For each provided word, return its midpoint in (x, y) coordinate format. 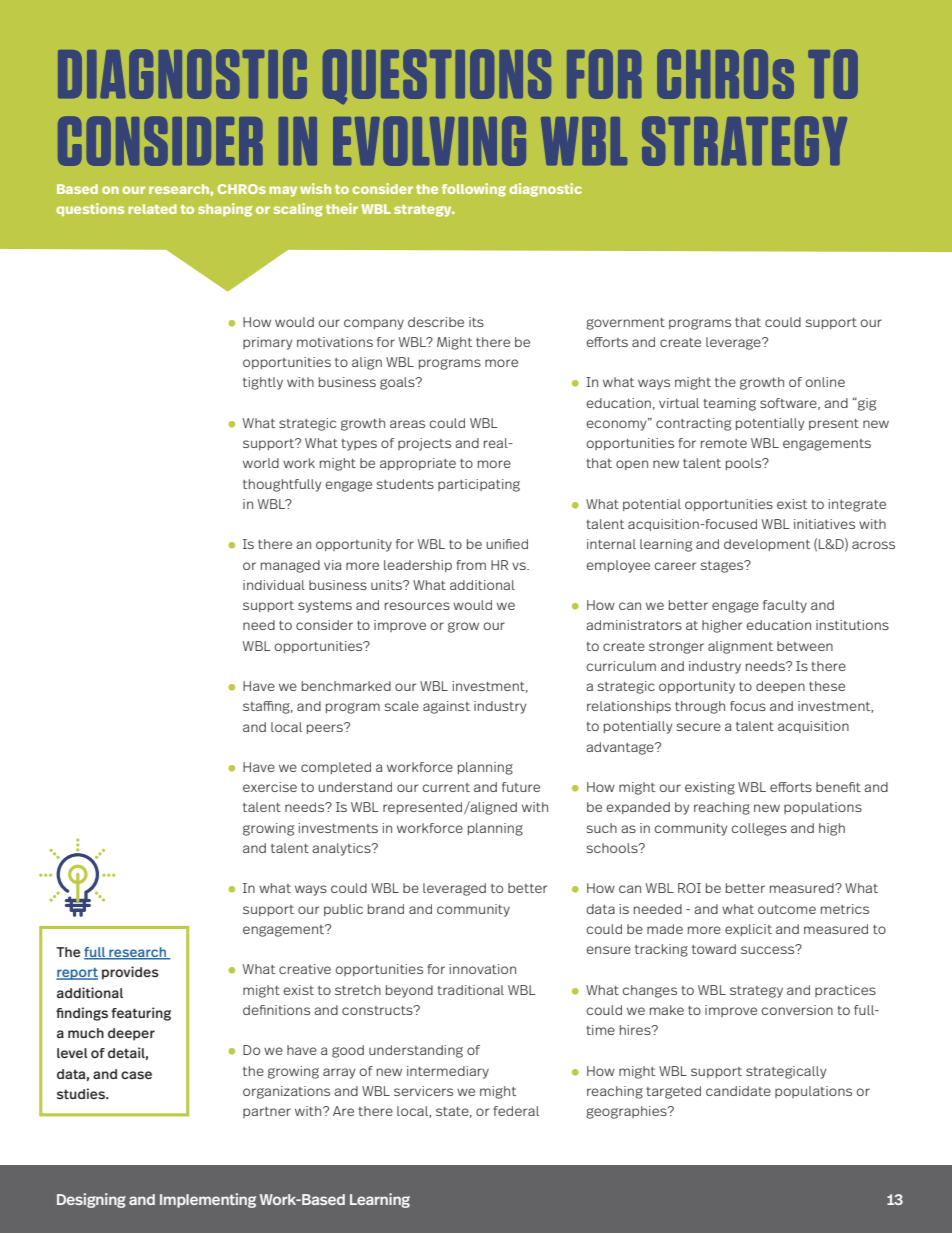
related (152, 209)
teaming (729, 404)
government (625, 324)
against (446, 707)
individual (274, 585)
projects (424, 444)
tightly (263, 383)
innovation (483, 969)
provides (130, 973)
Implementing (208, 1200)
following (474, 190)
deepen (780, 687)
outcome (787, 909)
